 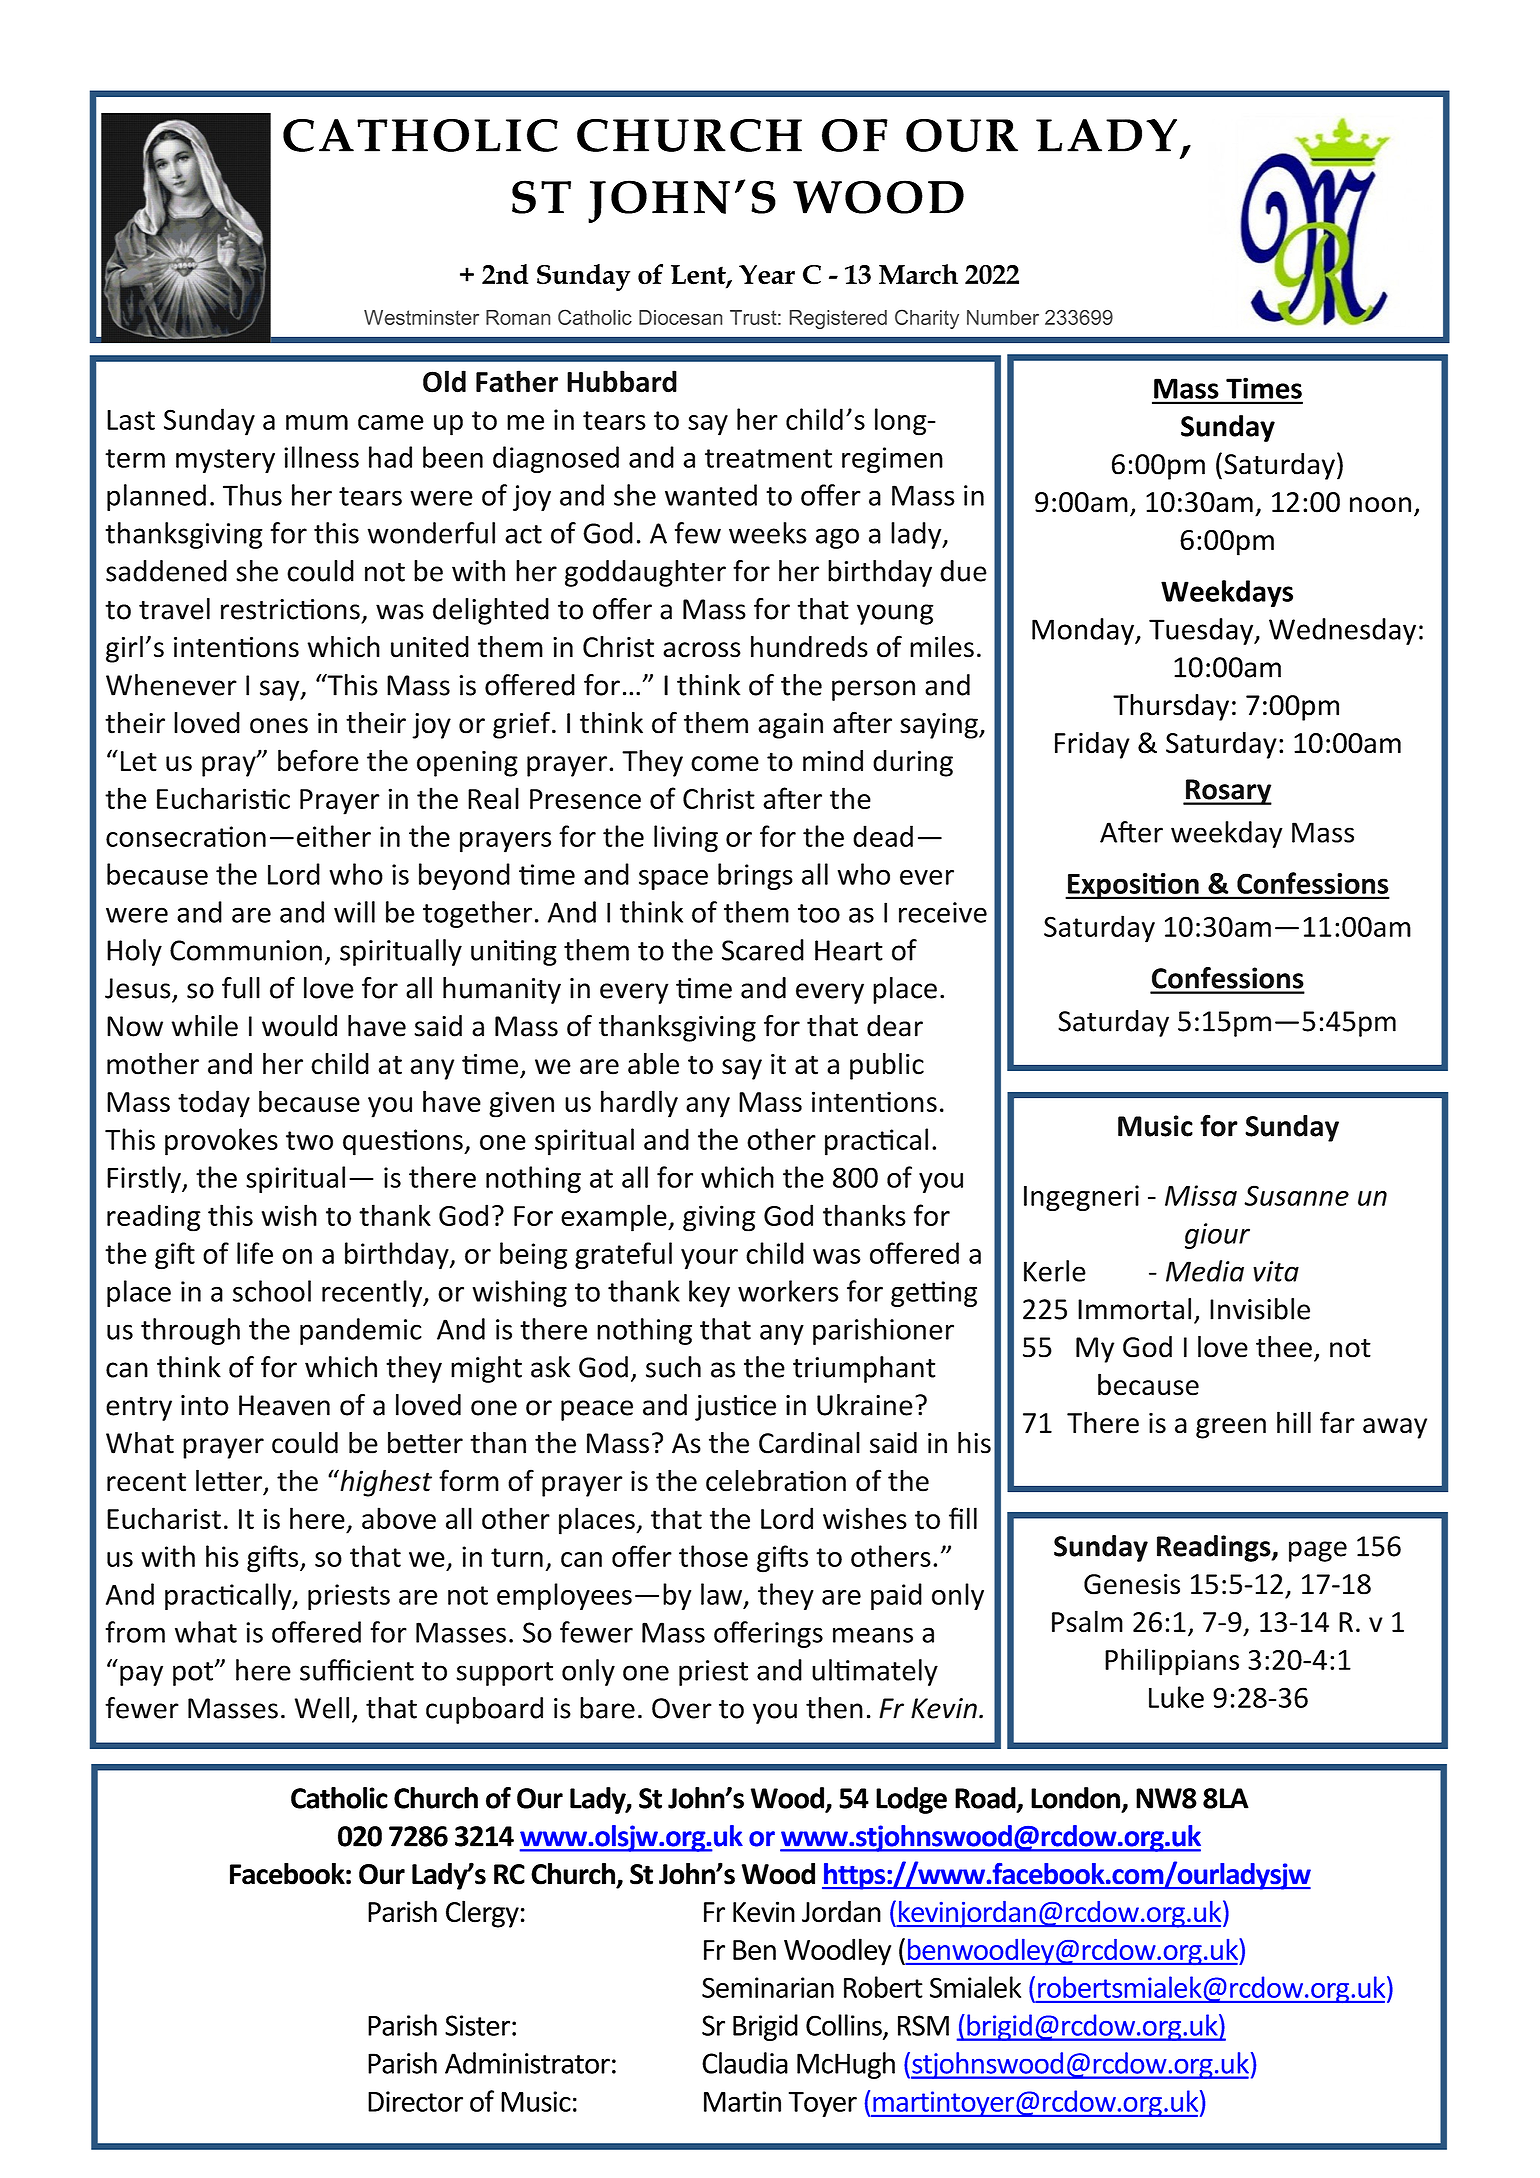 What do you see at coordinates (354, 912) in the screenshot?
I see `will` at bounding box center [354, 912].
